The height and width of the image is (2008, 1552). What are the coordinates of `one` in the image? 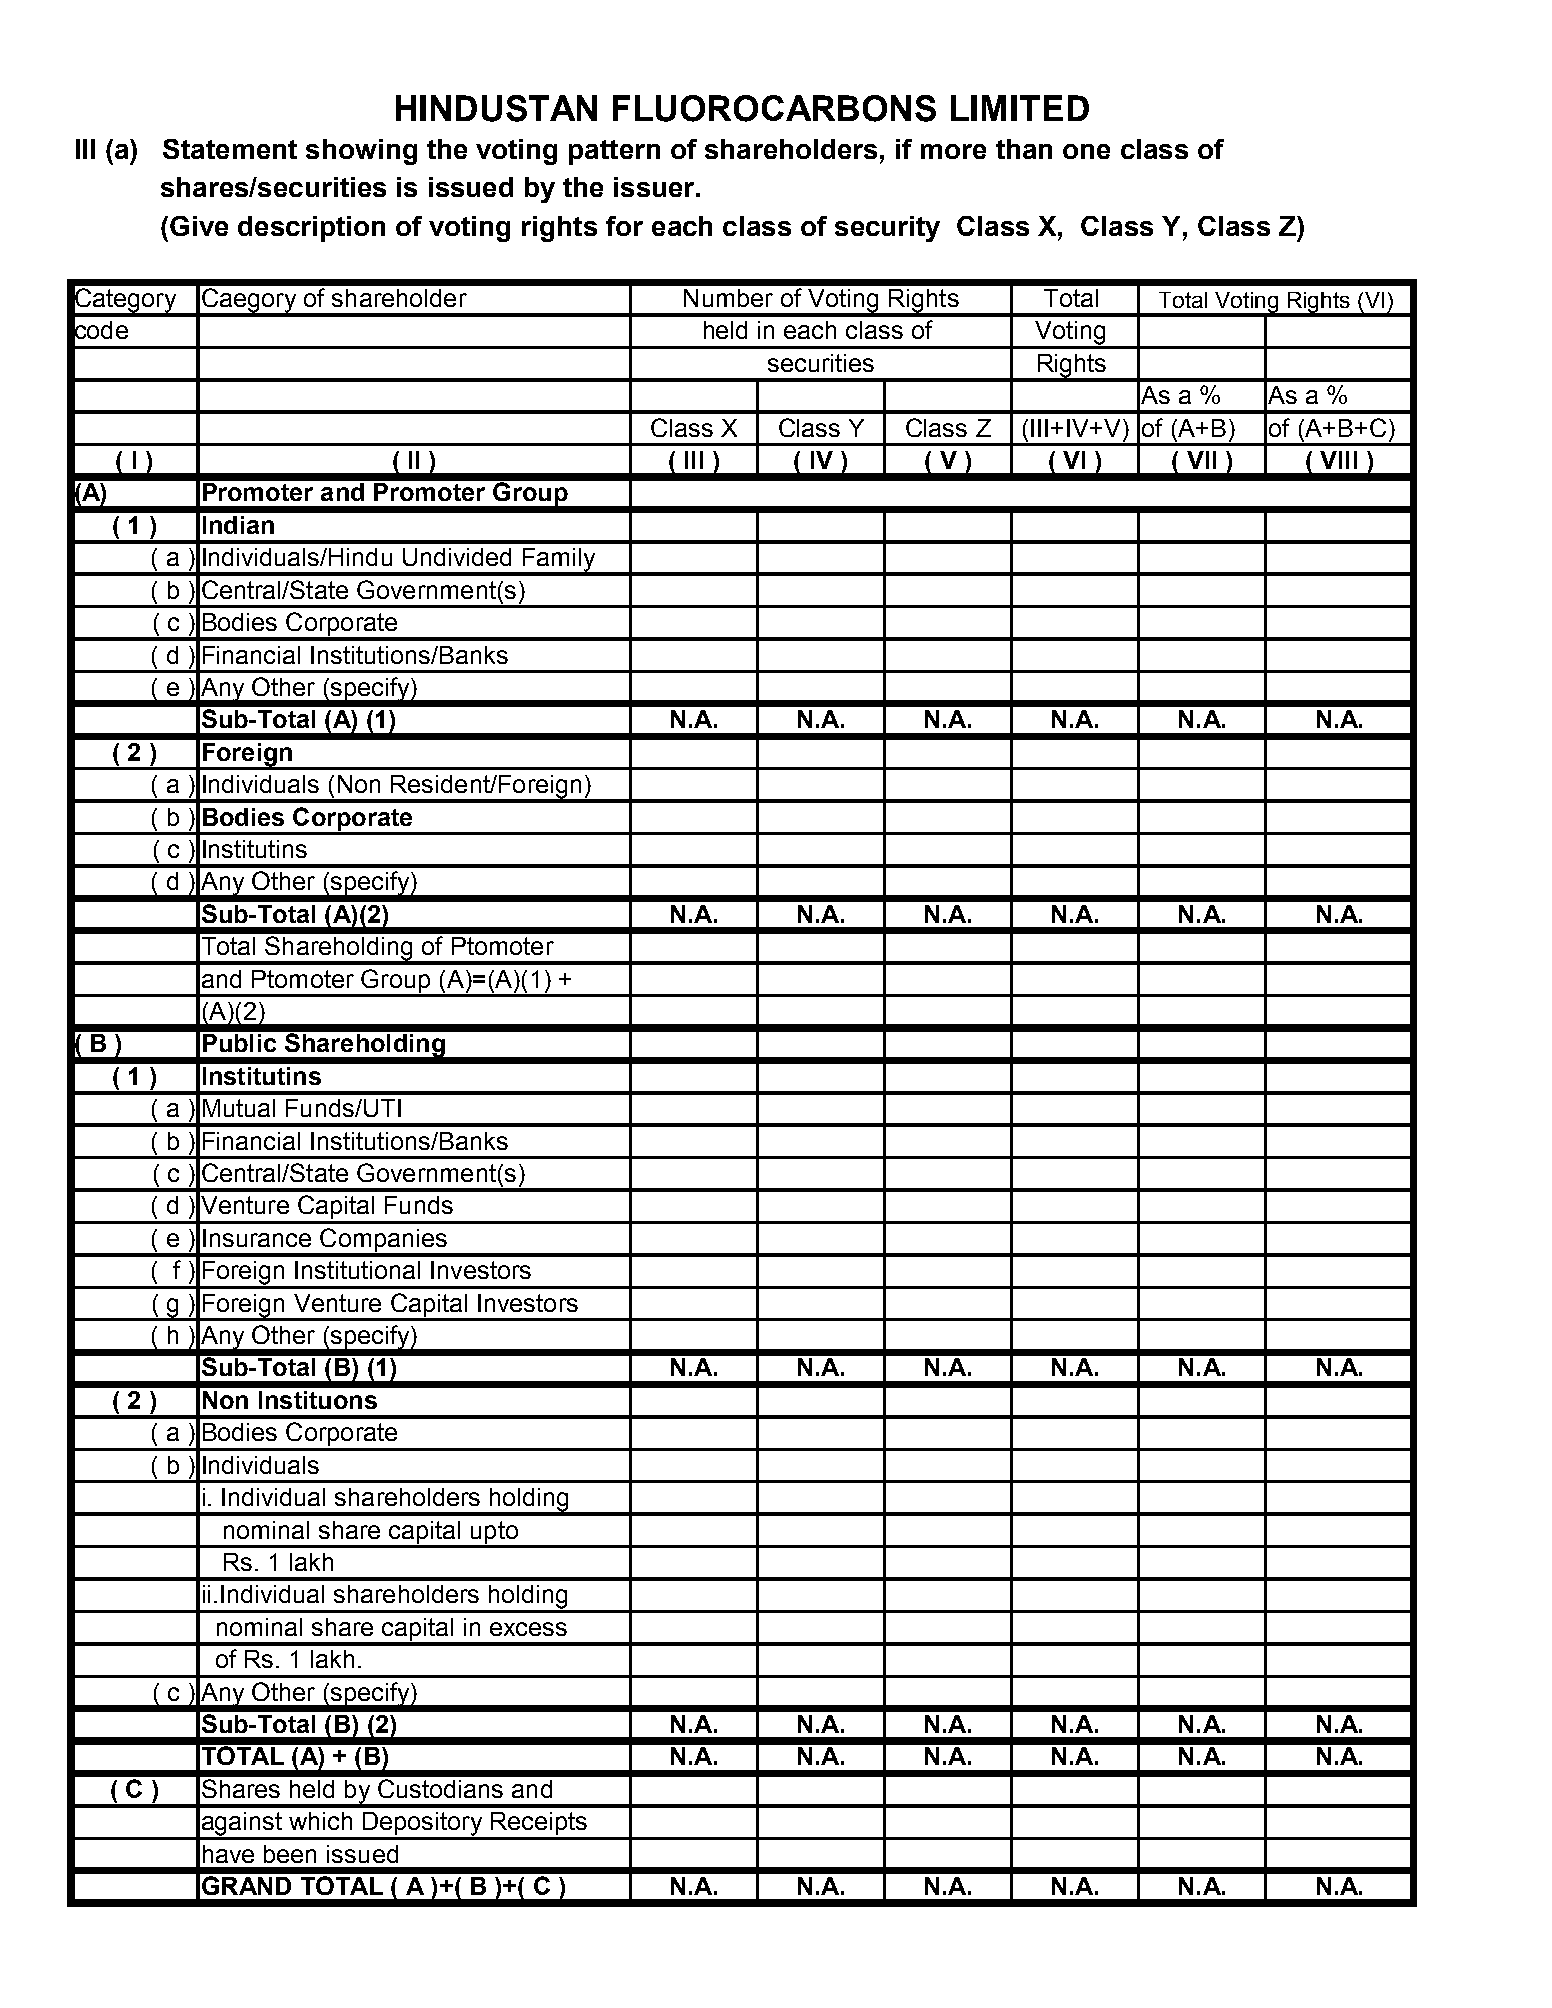 It's located at (1086, 151).
